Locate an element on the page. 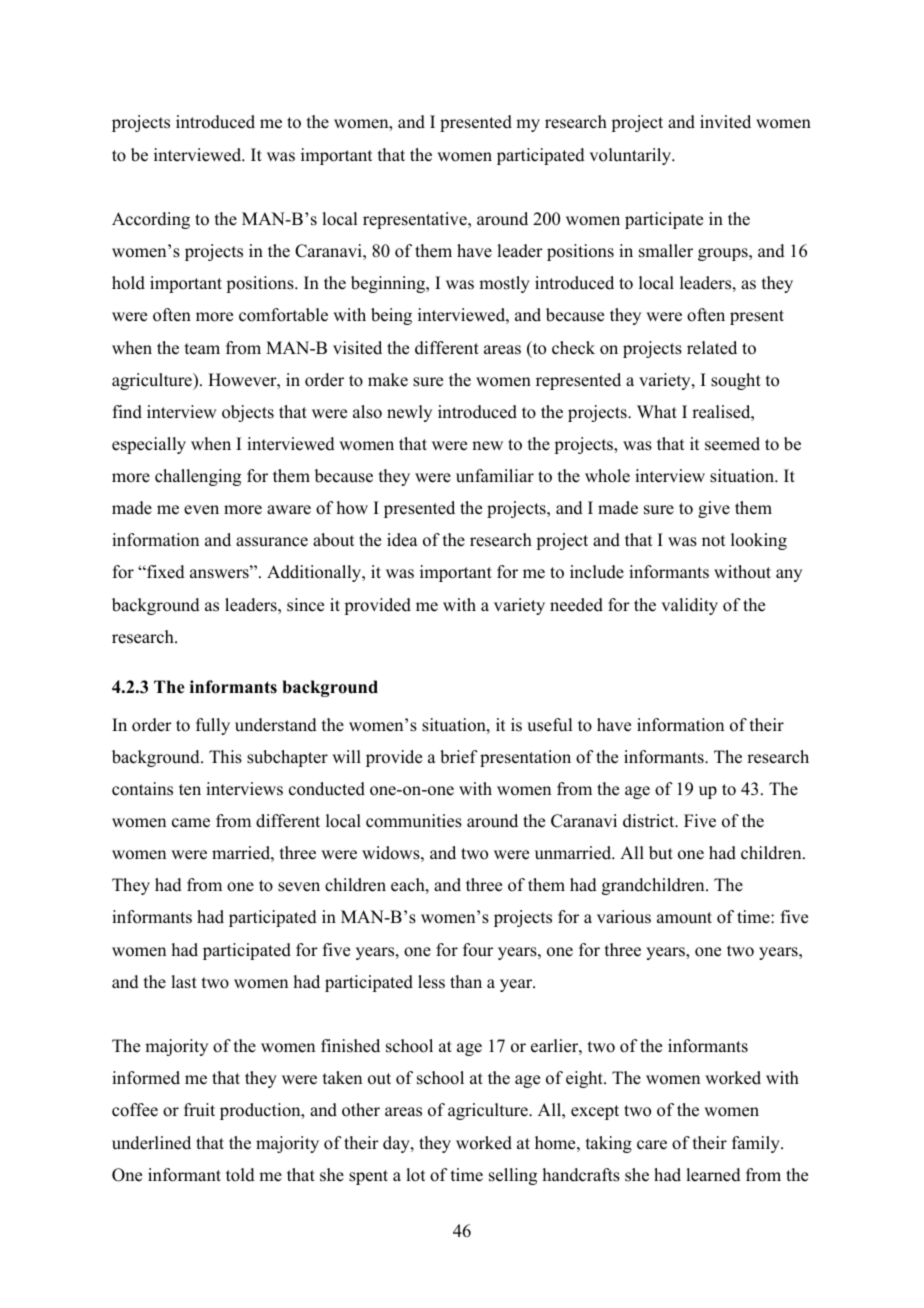 This image has height=1308, width=924. lot is located at coordinates (415, 1175).
